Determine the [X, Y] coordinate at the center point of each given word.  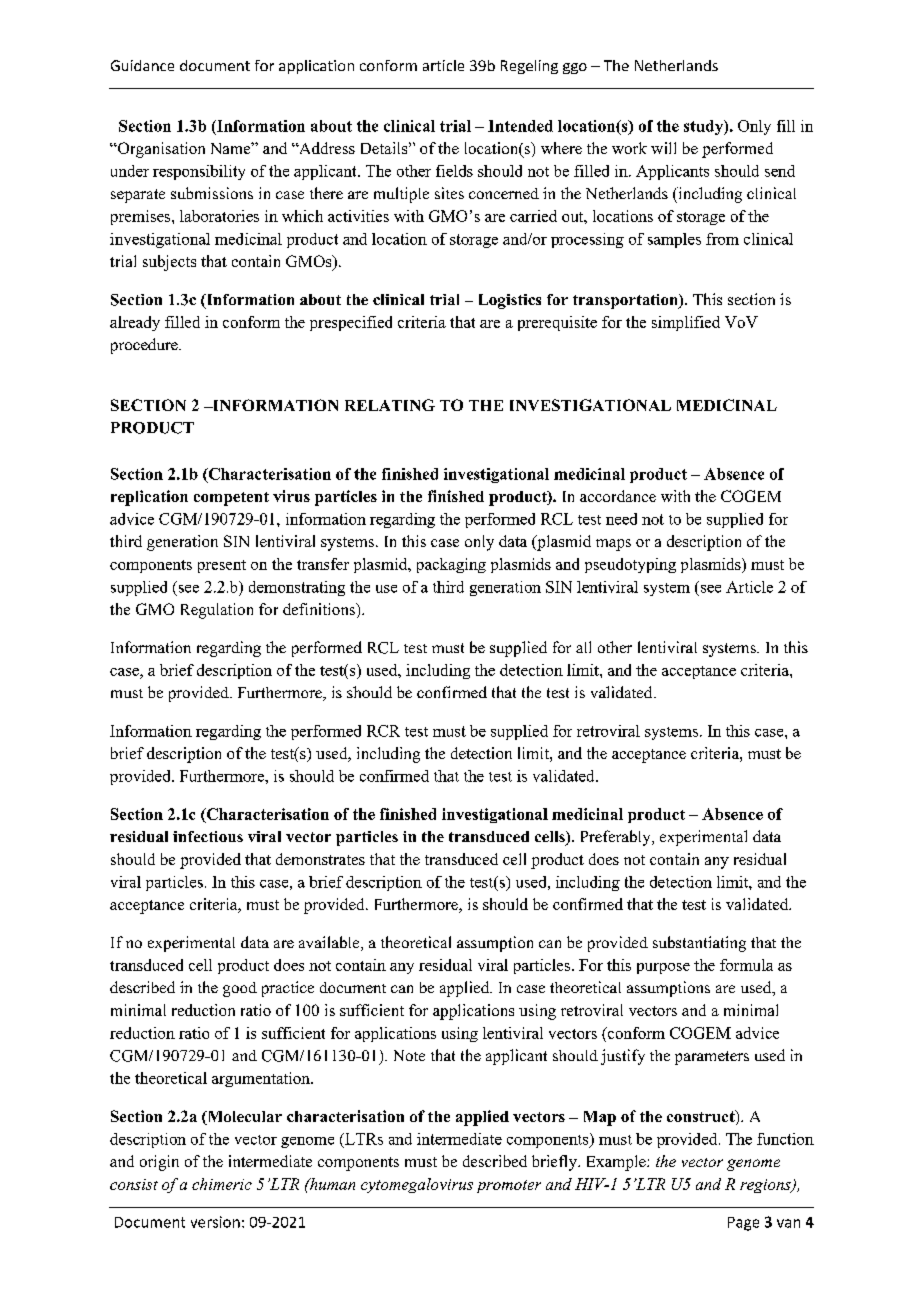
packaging [451, 565]
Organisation [160, 150]
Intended [520, 126]
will [663, 148]
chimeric [222, 1184]
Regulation [217, 611]
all [583, 647]
